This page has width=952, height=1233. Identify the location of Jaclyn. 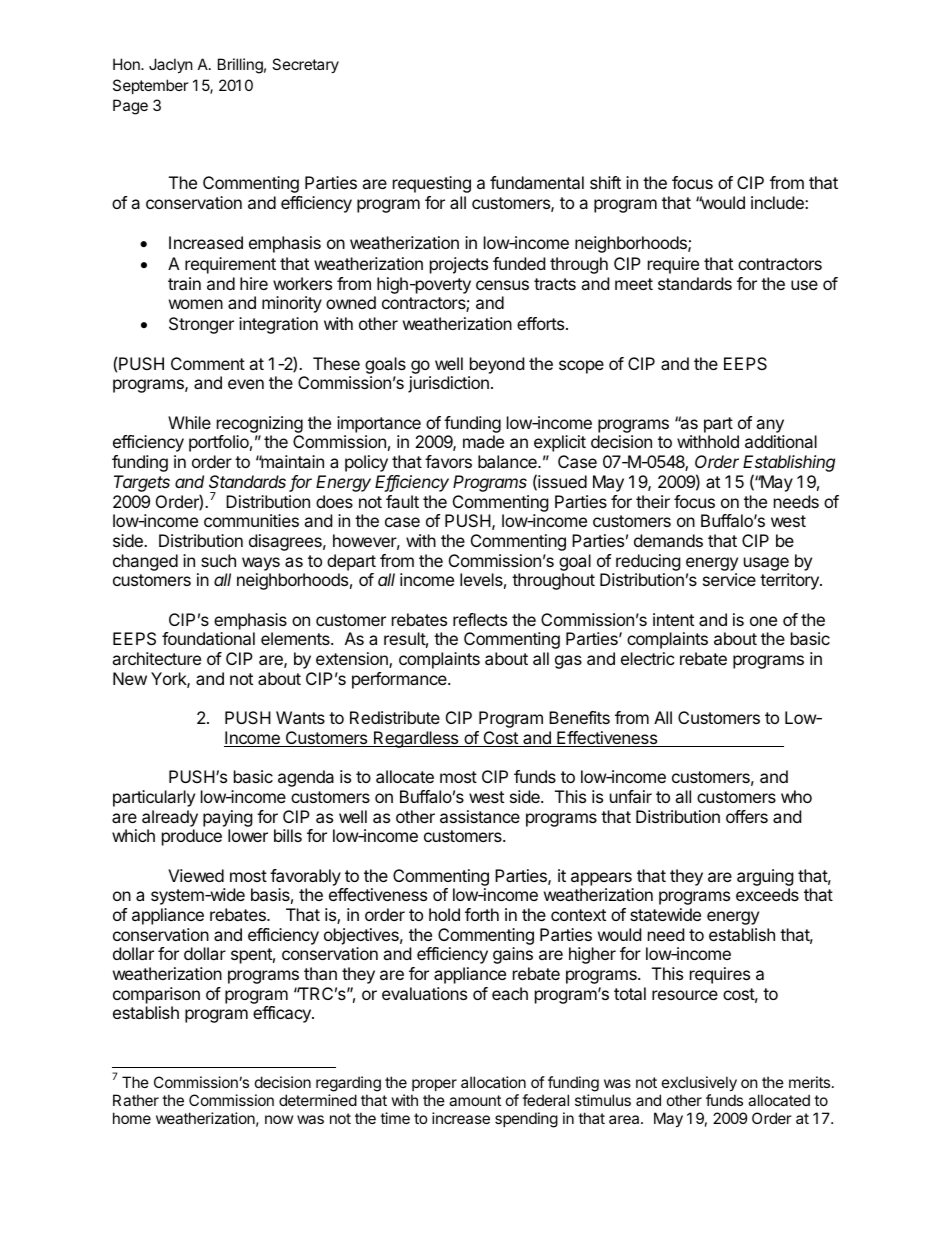
(171, 65).
